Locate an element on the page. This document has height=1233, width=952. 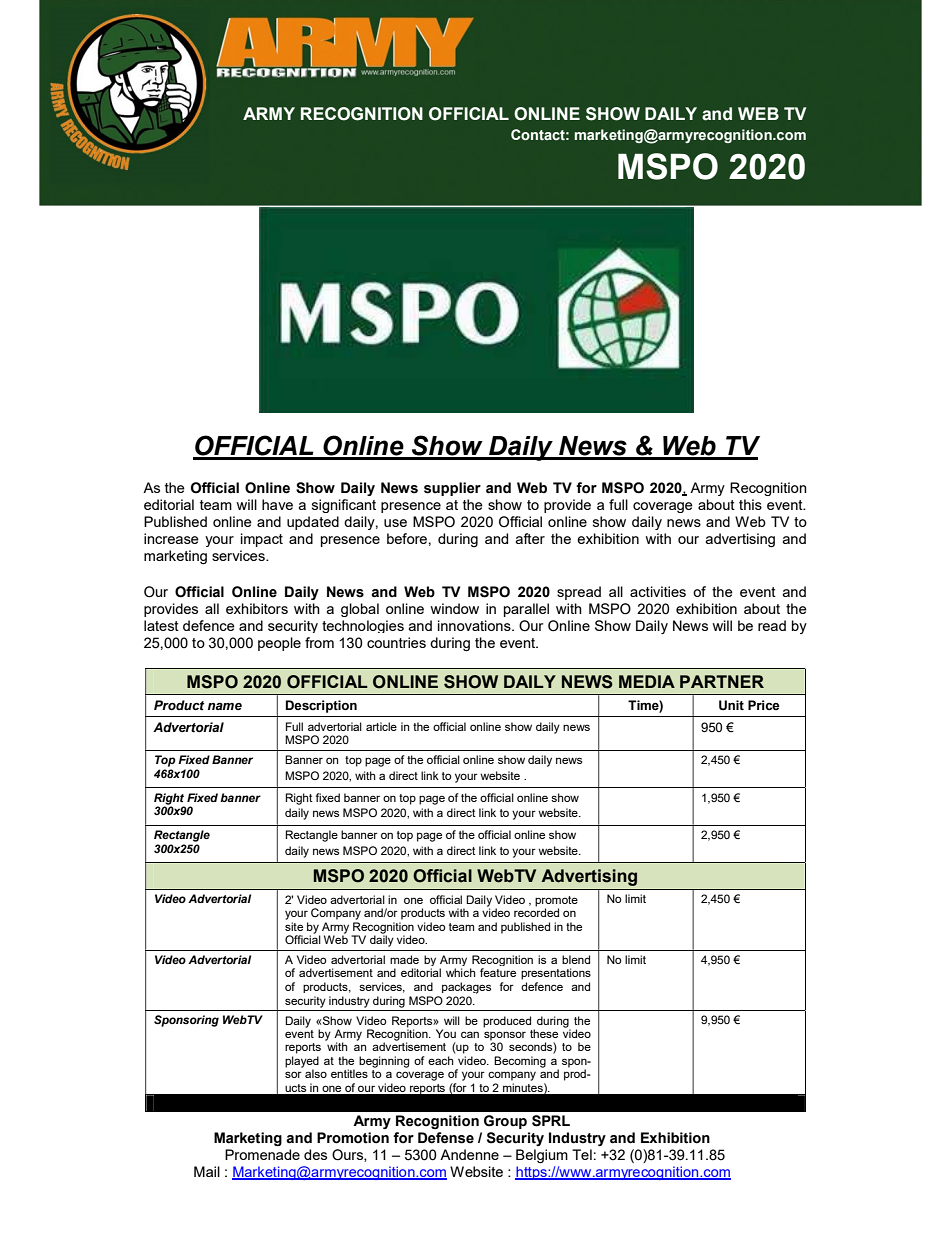
Mail is located at coordinates (207, 1171).
